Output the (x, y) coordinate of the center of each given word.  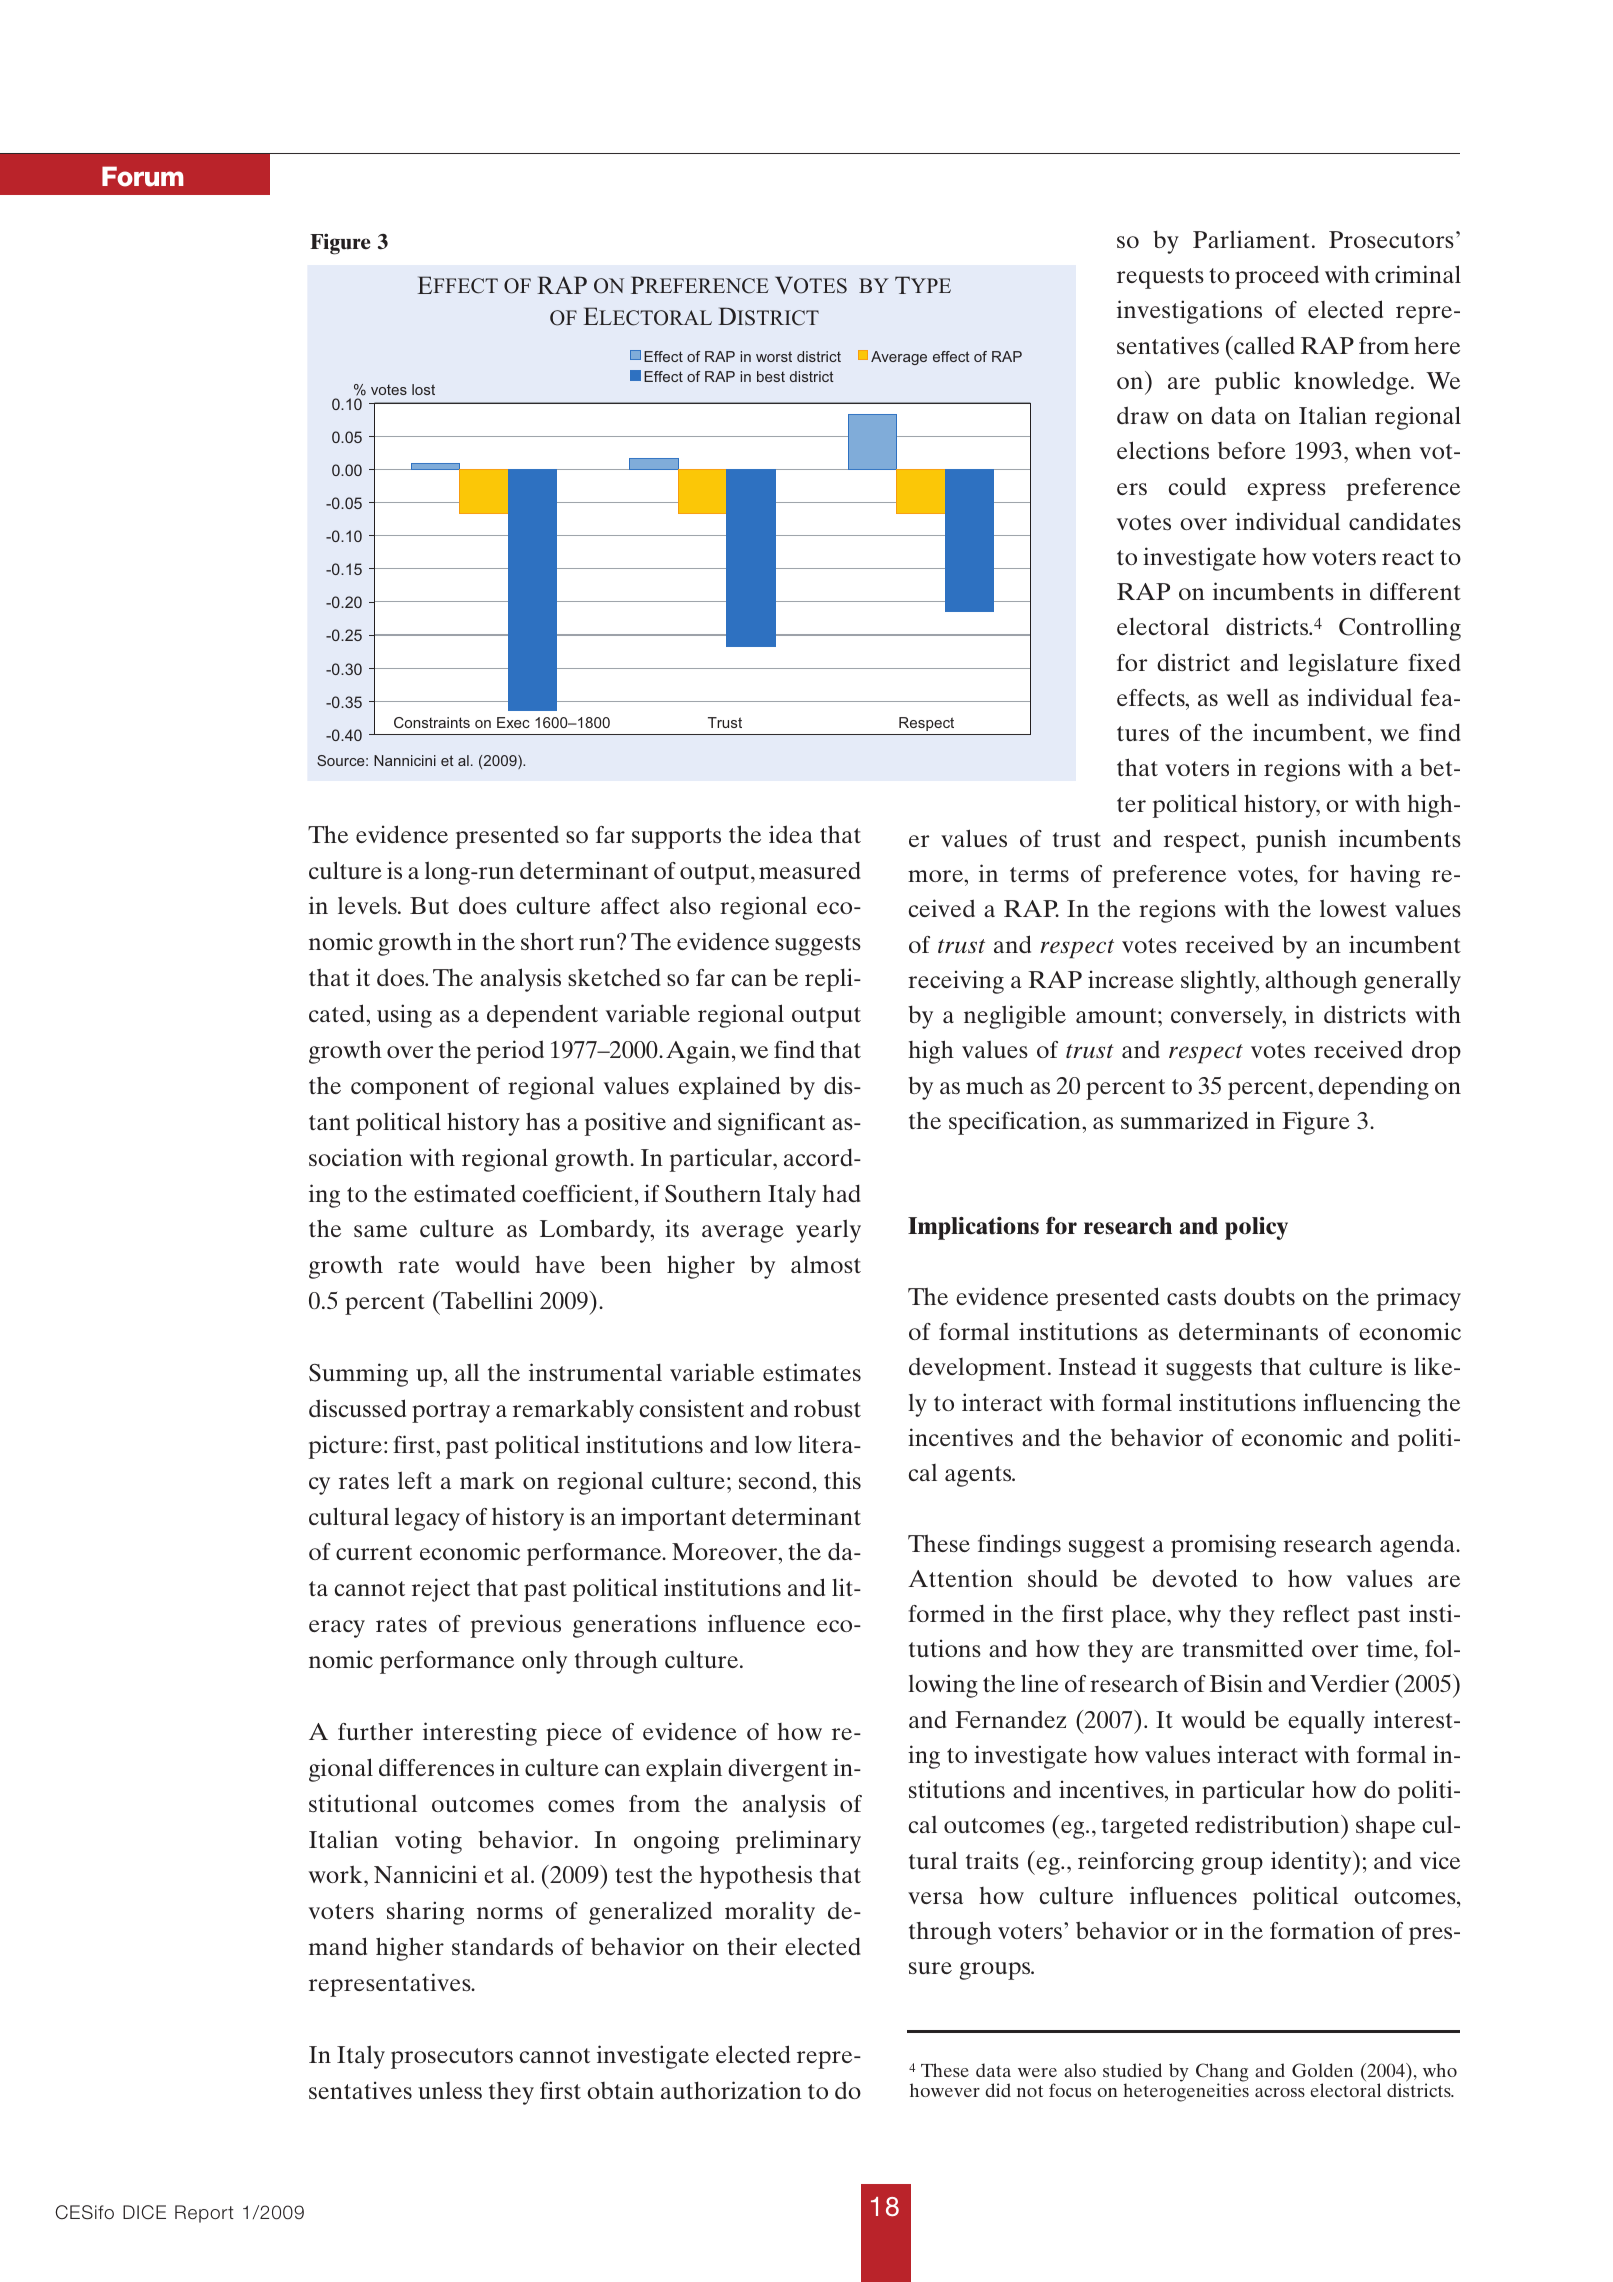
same (380, 1231)
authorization (731, 2090)
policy (1256, 1228)
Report (204, 2214)
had (841, 1193)
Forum (143, 176)
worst (774, 356)
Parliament (1251, 239)
